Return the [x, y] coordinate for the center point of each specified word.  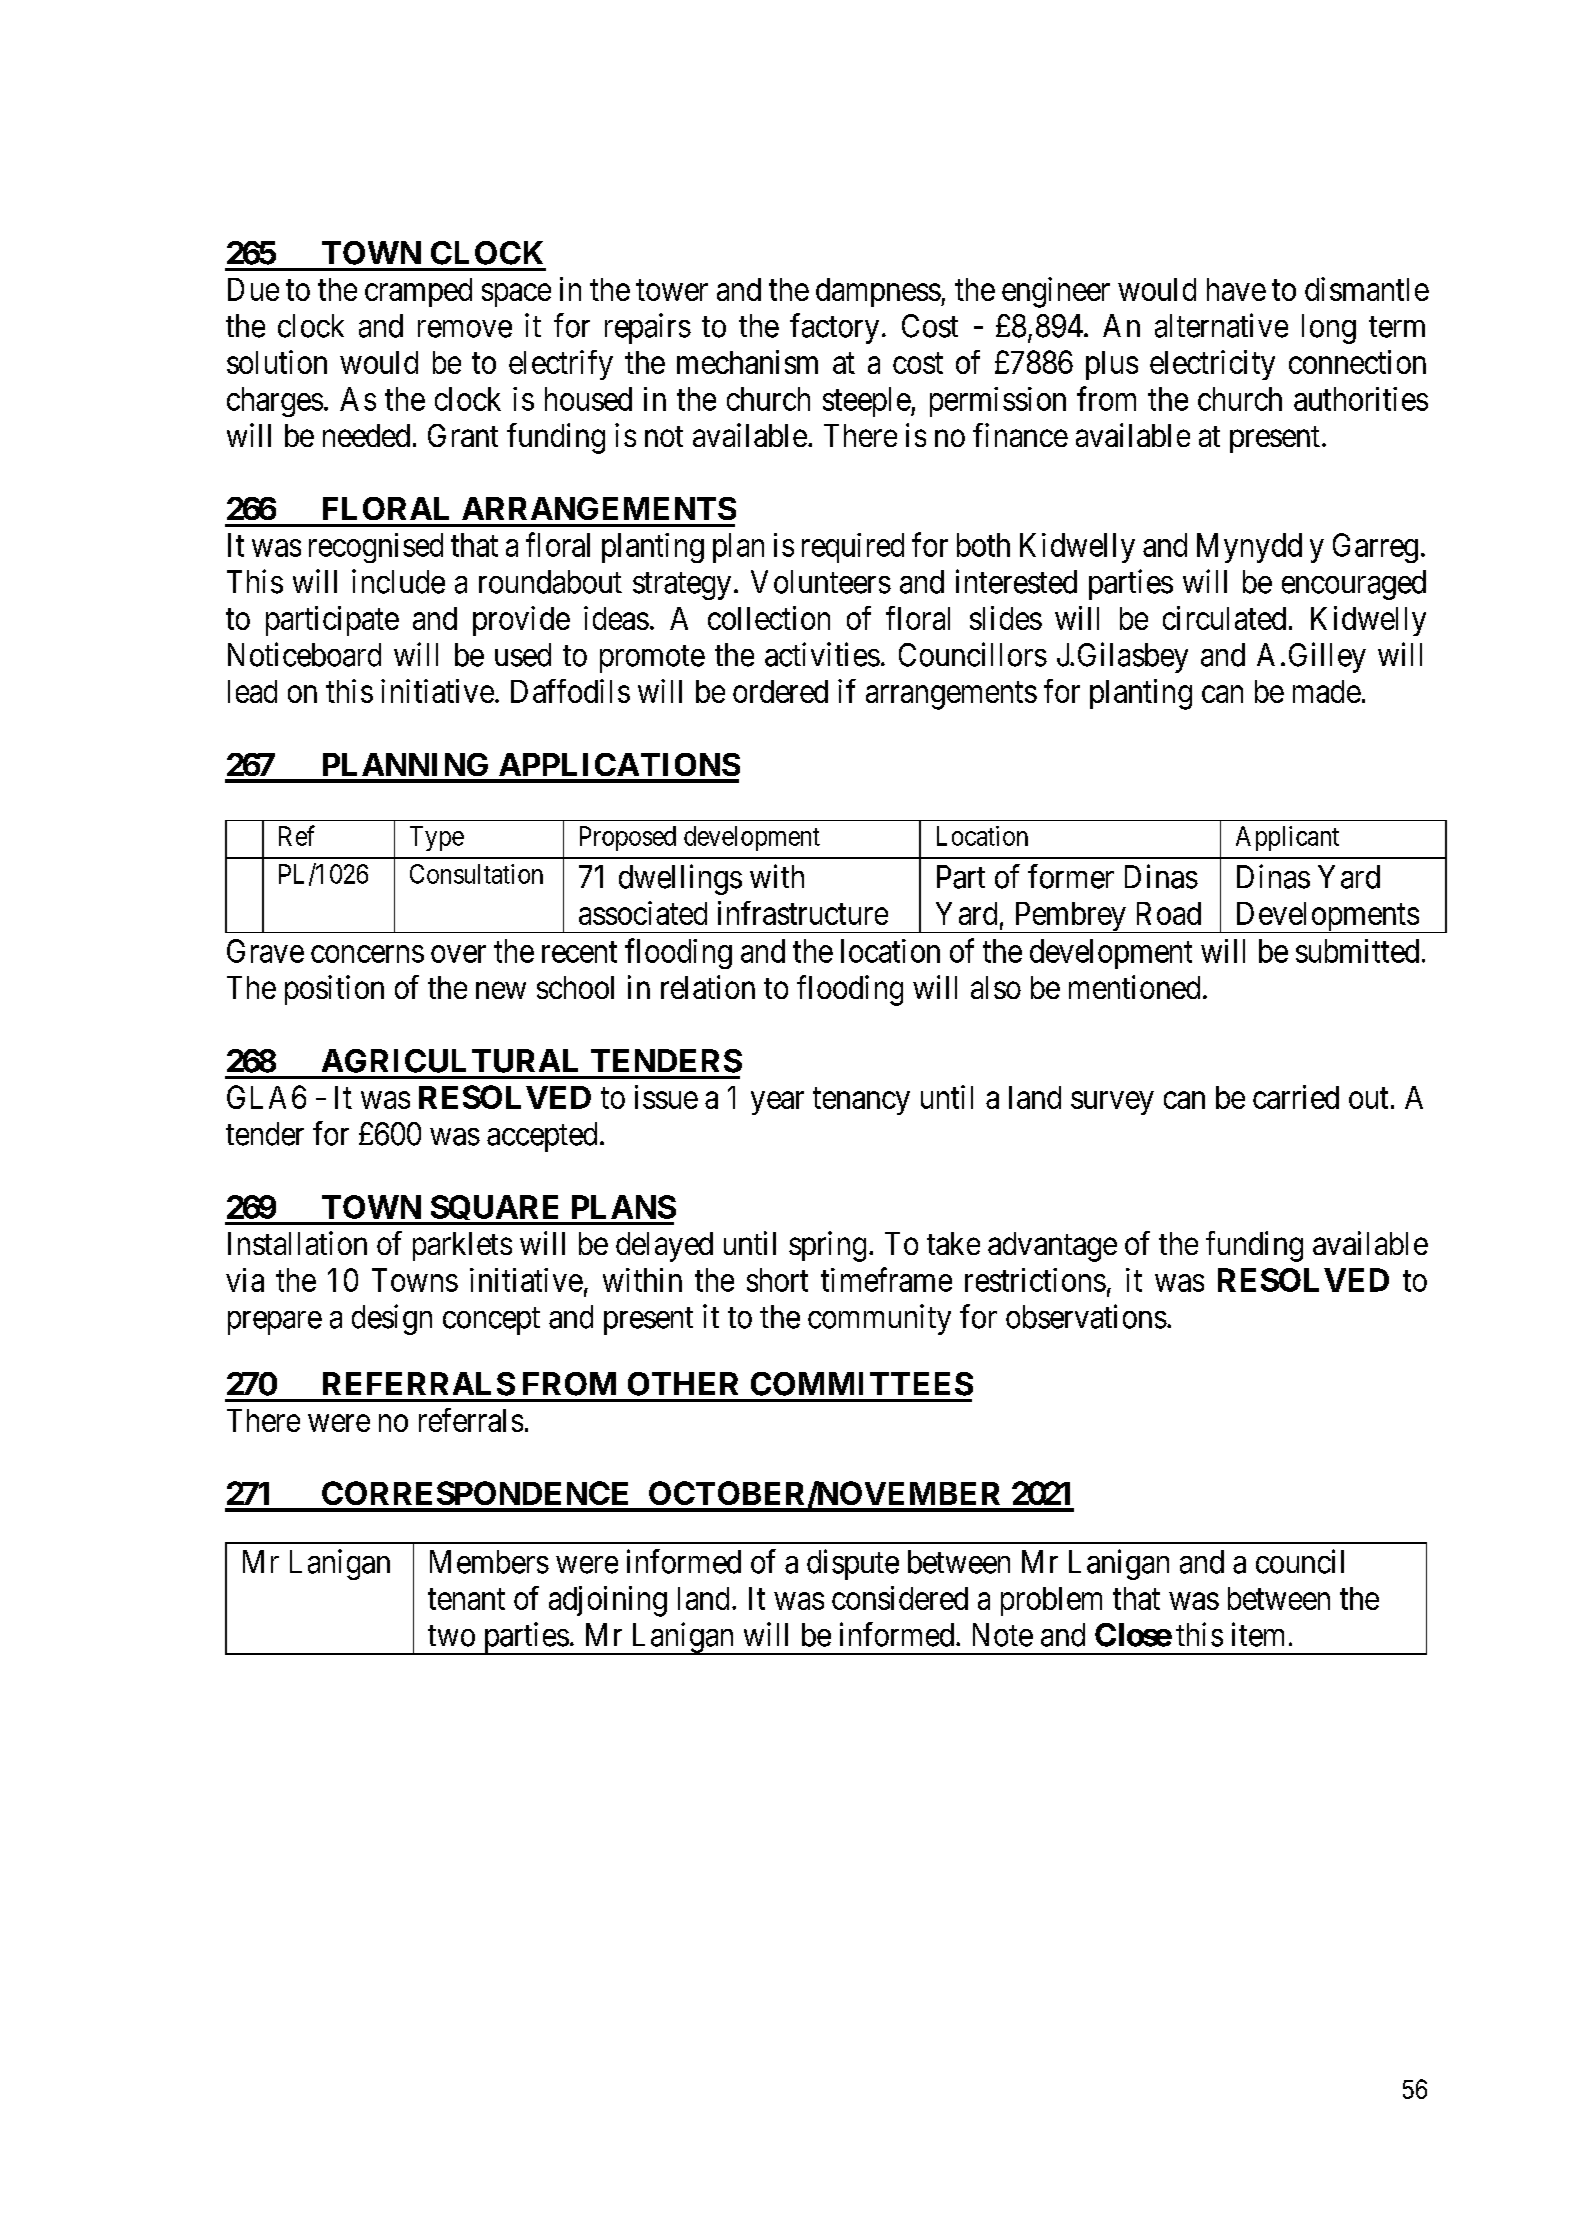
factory [834, 328]
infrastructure [803, 913]
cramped [418, 292]
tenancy [861, 1101]
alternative [1221, 325]
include [398, 581]
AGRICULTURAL [450, 1061]
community [879, 1319]
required [853, 548]
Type [437, 838]
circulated [1224, 618]
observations [1086, 1316]
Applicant [1287, 838]
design [392, 1319]
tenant [466, 1599]
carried [1296, 1097]
